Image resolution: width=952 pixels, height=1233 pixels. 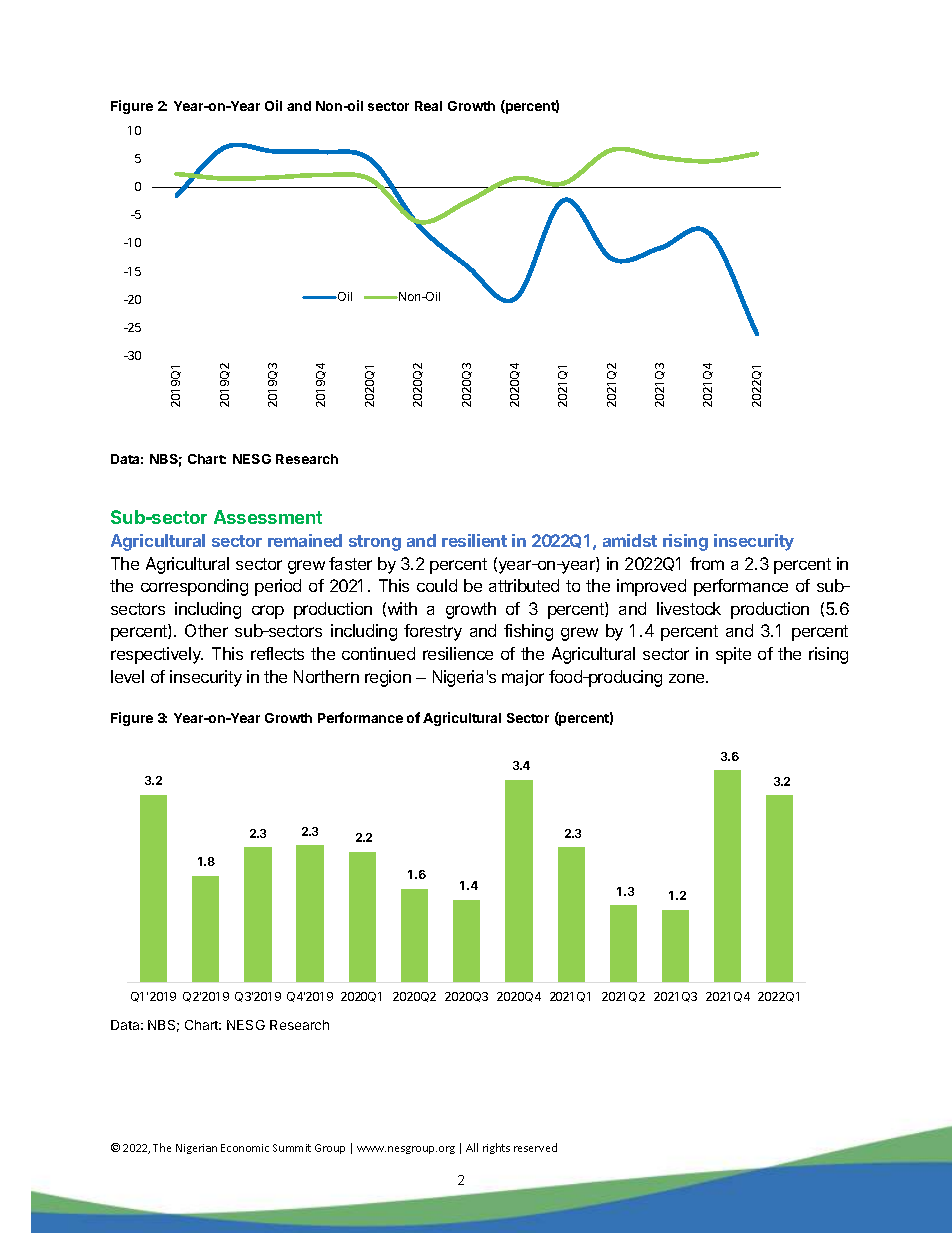 What do you see at coordinates (127, 676) in the image?
I see `level` at bounding box center [127, 676].
